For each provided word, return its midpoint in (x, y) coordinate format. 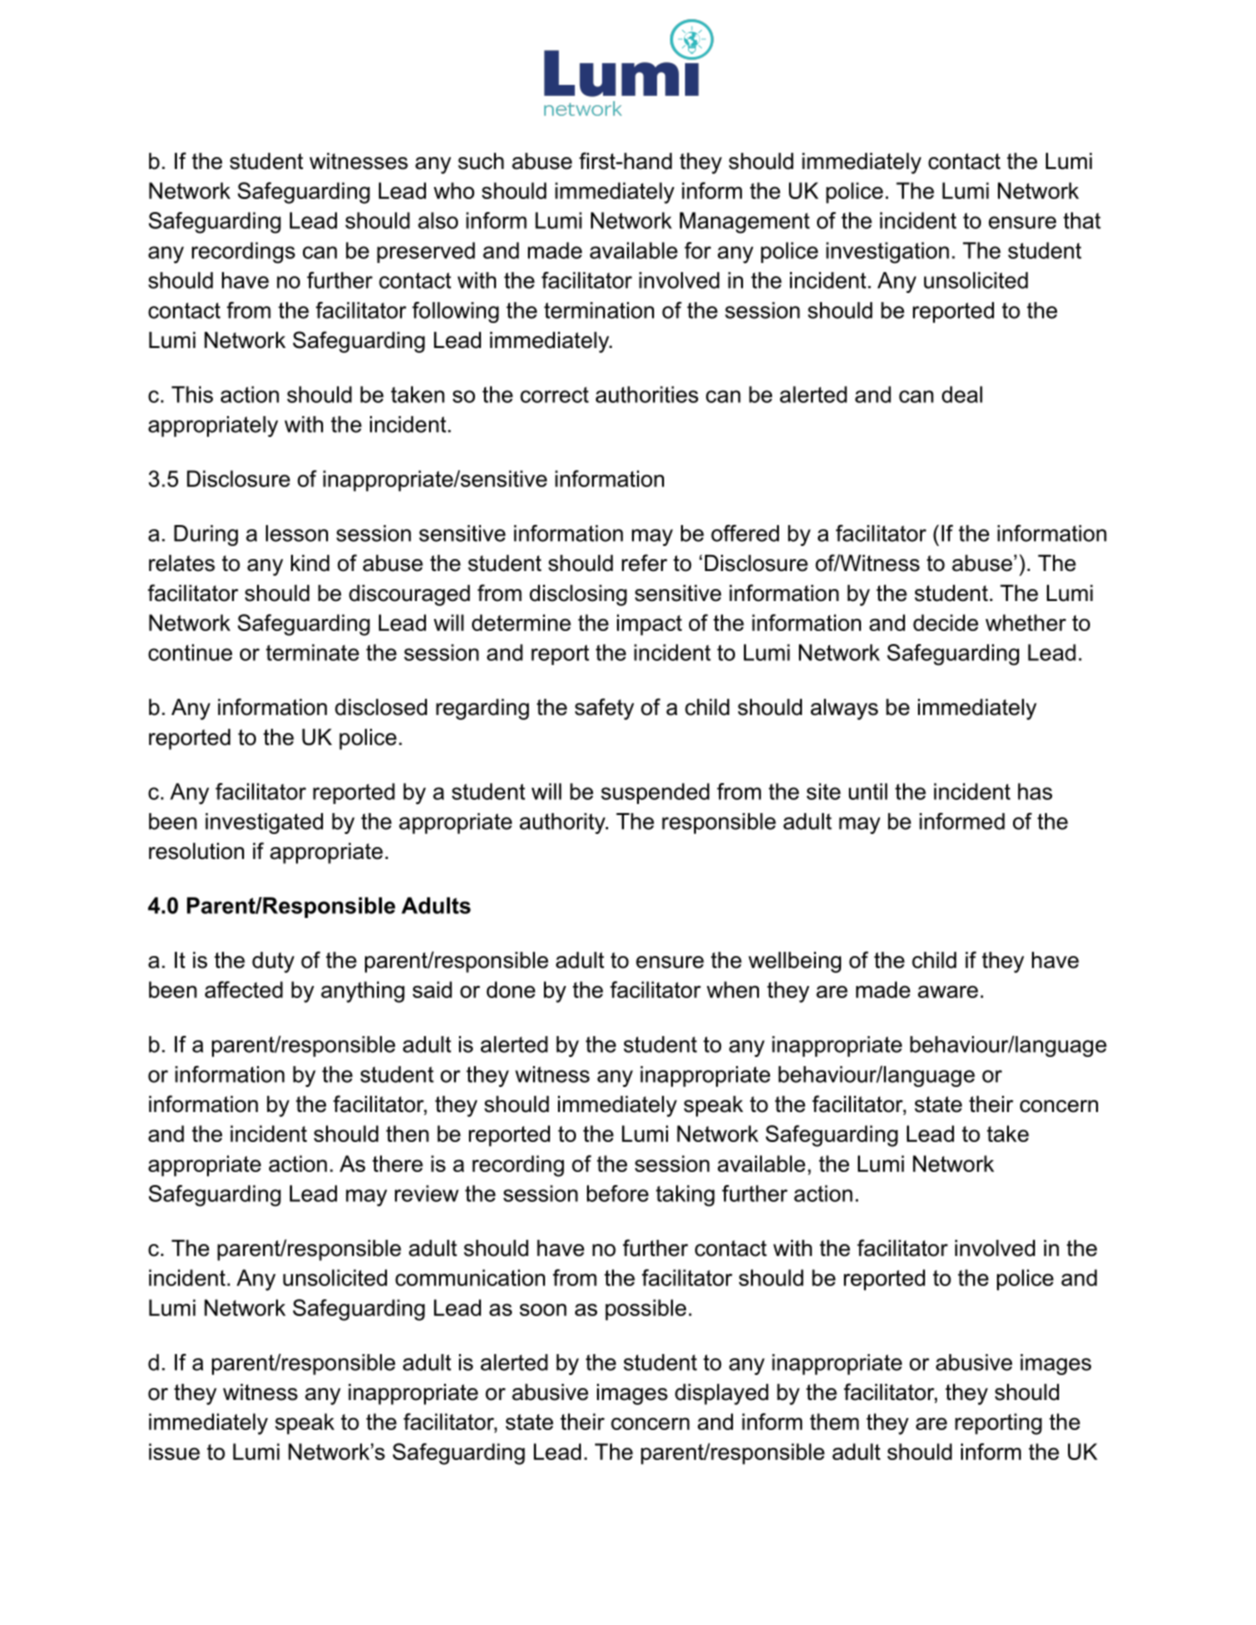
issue (174, 1451)
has (1035, 791)
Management (745, 223)
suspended (655, 793)
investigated (264, 823)
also (438, 220)
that (1082, 220)
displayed (721, 1394)
